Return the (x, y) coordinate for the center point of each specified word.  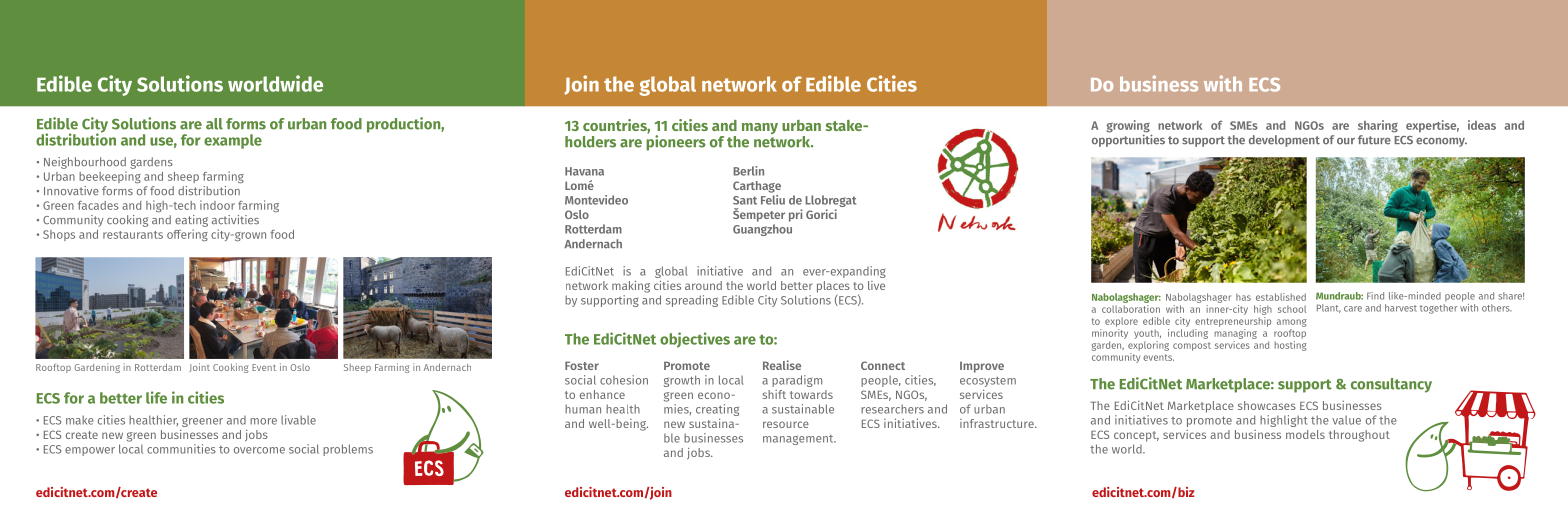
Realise (782, 365)
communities (181, 449)
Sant (745, 200)
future (1374, 140)
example (233, 141)
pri (796, 215)
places (833, 287)
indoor (217, 205)
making (631, 286)
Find (1375, 296)
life (156, 397)
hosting (1291, 344)
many (760, 128)
